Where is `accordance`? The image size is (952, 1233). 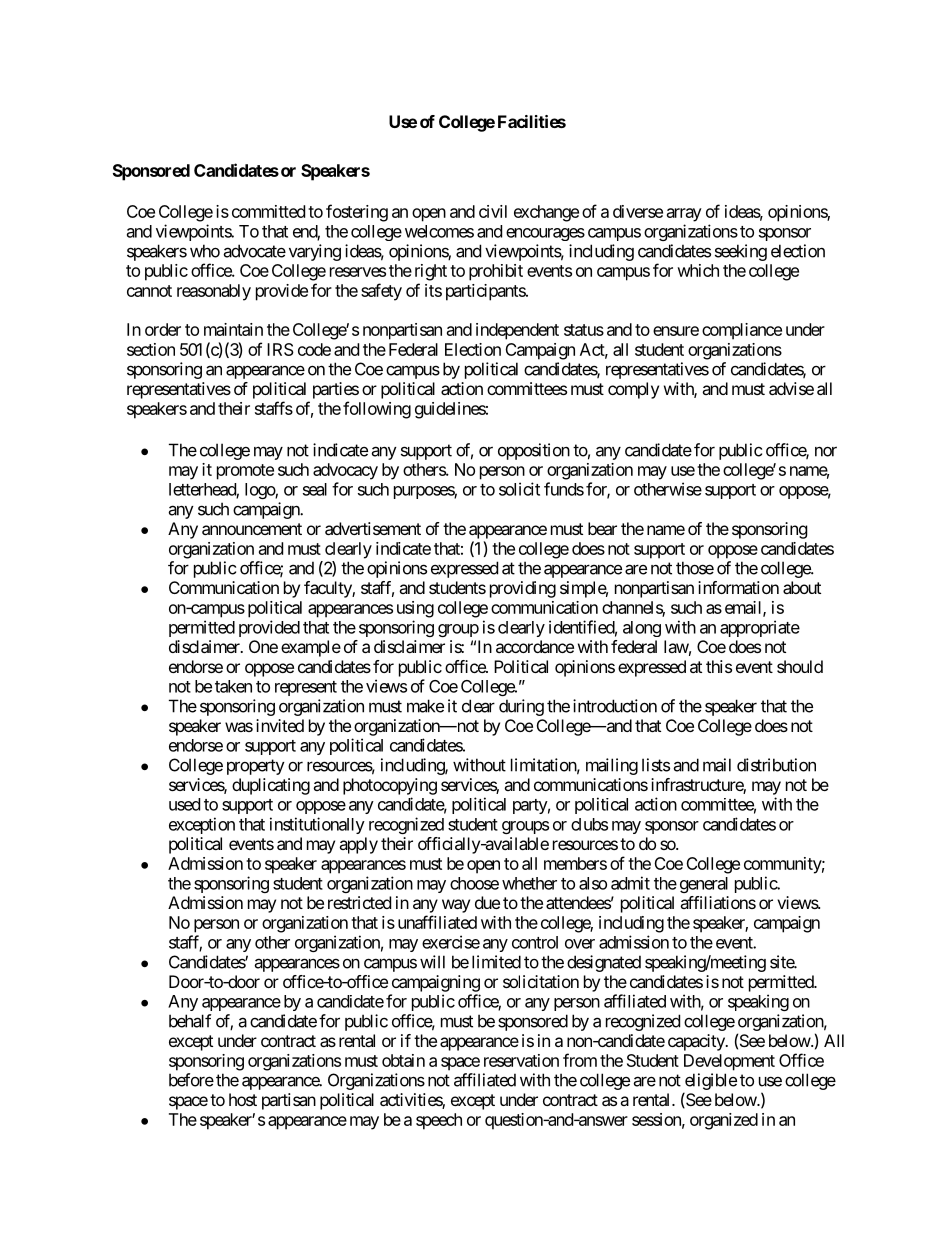 accordance is located at coordinates (535, 646).
